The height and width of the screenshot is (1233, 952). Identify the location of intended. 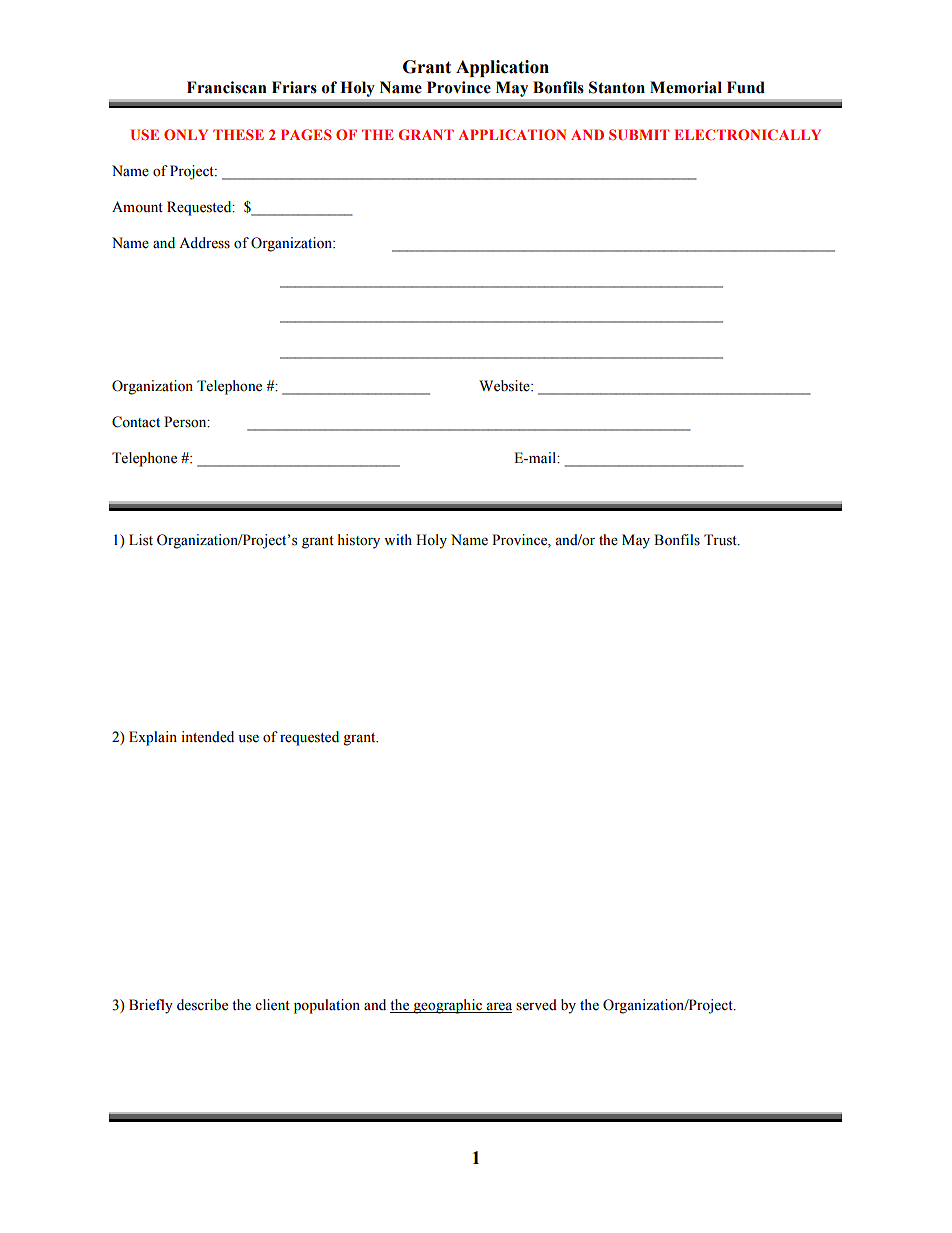
(207, 737).
